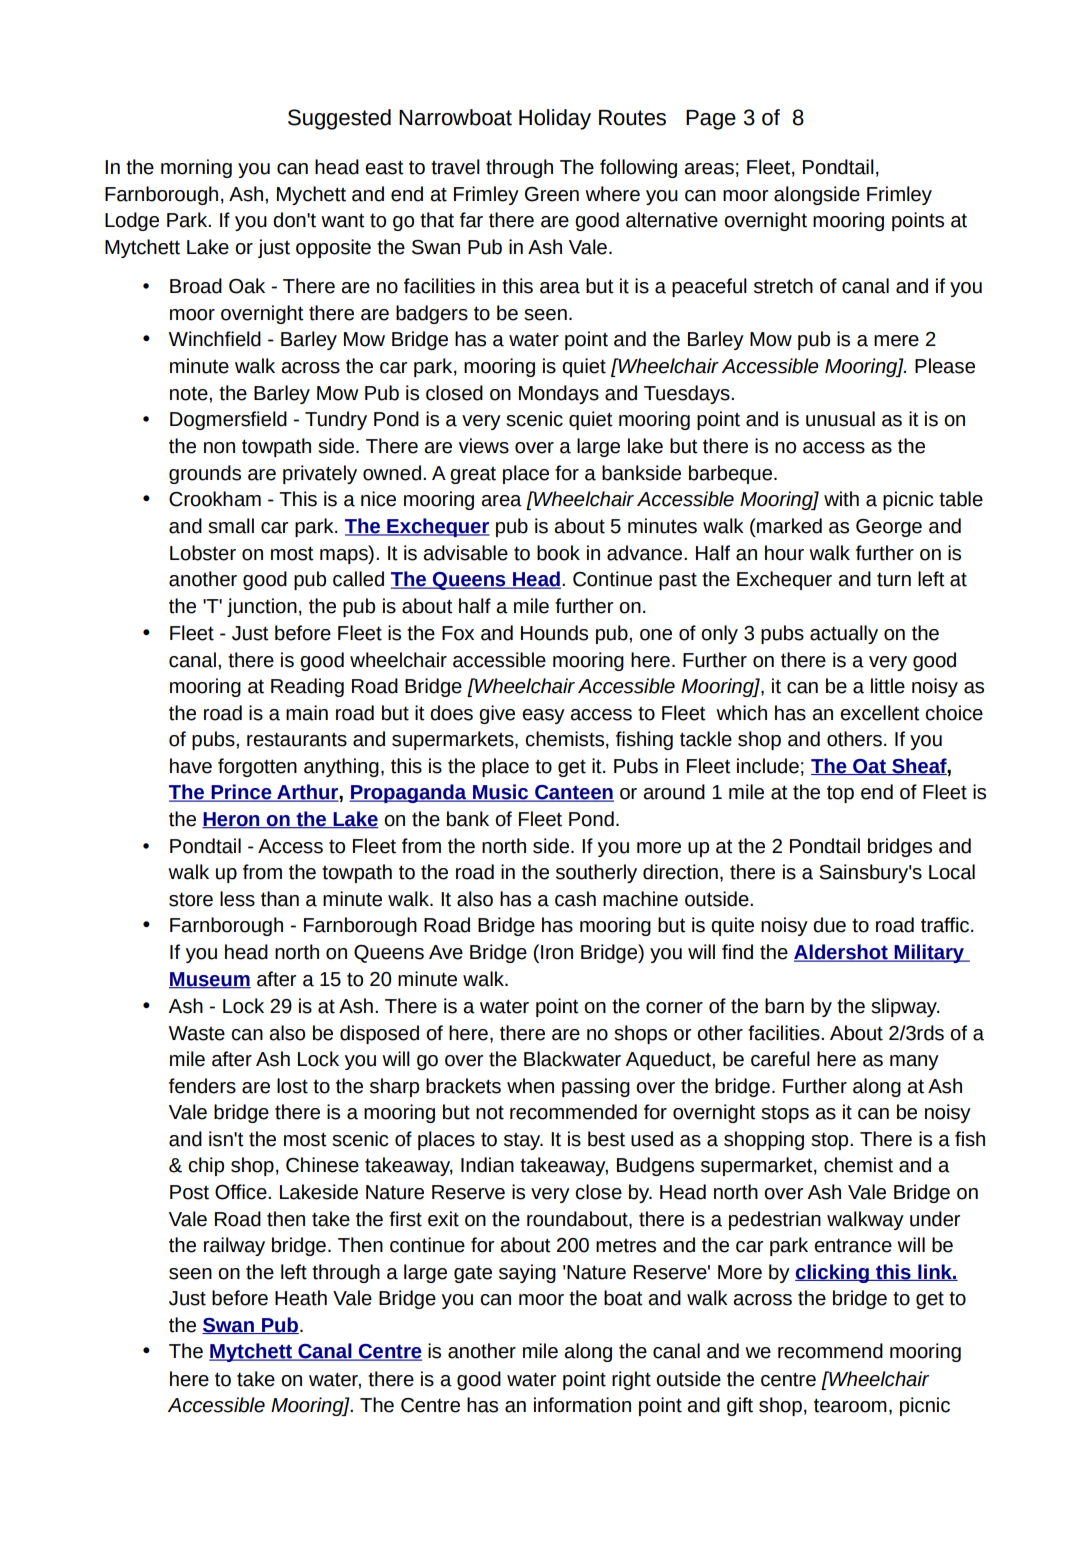 The width and height of the page is (1091, 1543). Describe the element at coordinates (301, 1298) in the page. I see `Heath` at that location.
